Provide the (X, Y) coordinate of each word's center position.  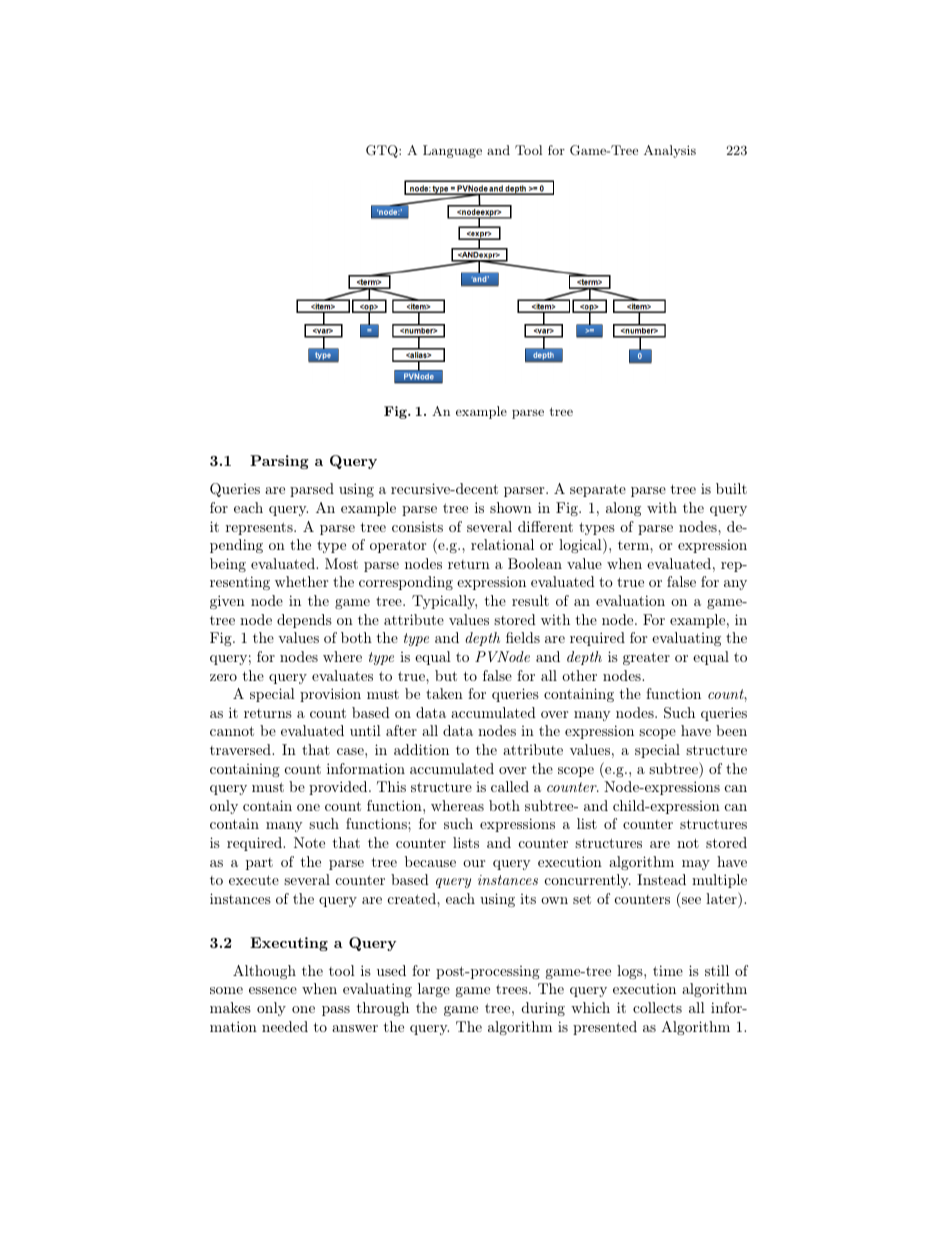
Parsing (279, 462)
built (731, 488)
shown (511, 507)
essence (273, 990)
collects (657, 1007)
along (623, 509)
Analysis (670, 151)
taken (444, 693)
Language (452, 151)
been (731, 730)
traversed (241, 749)
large (434, 990)
